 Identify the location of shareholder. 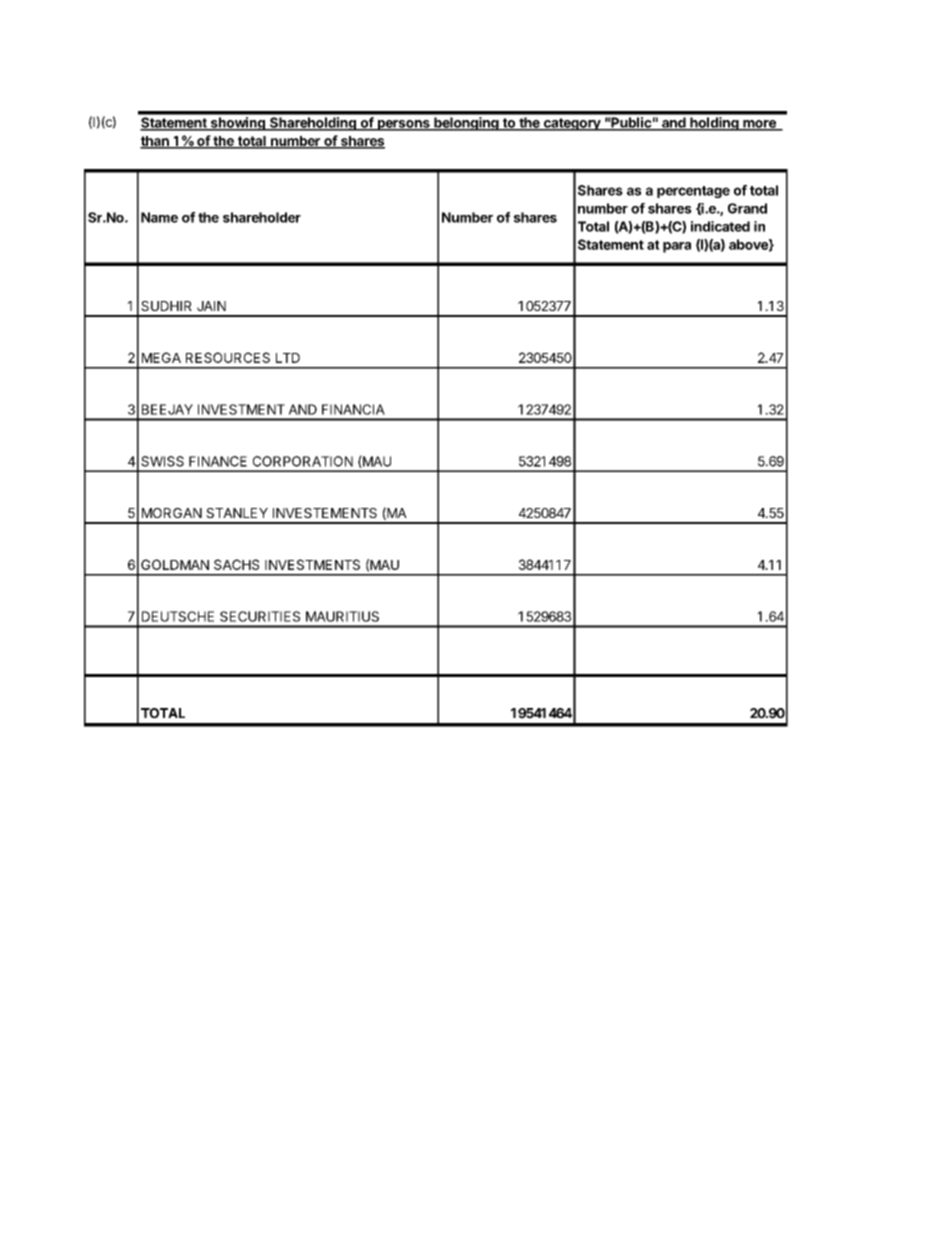
(262, 217).
